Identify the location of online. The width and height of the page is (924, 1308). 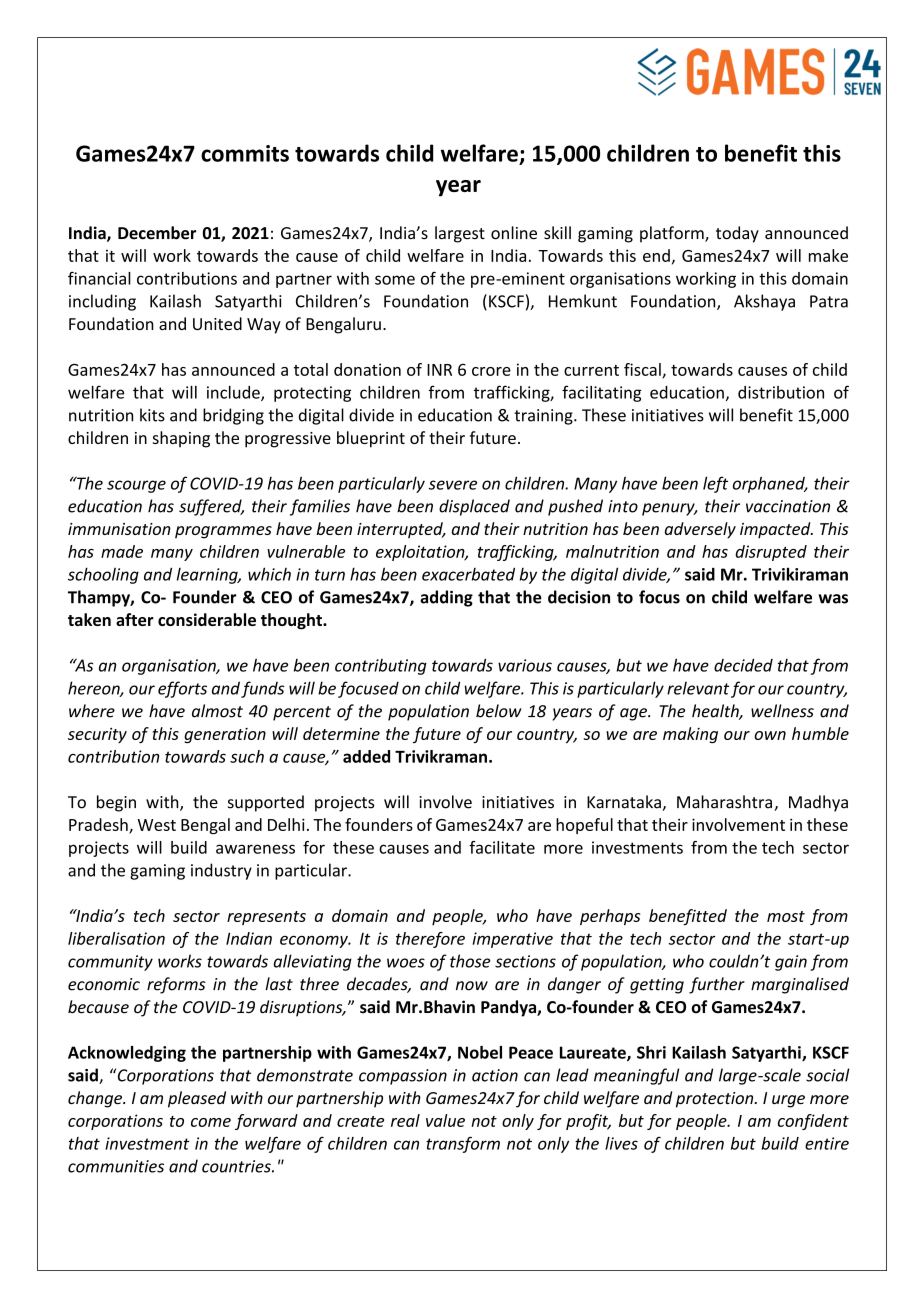
(514, 233).
